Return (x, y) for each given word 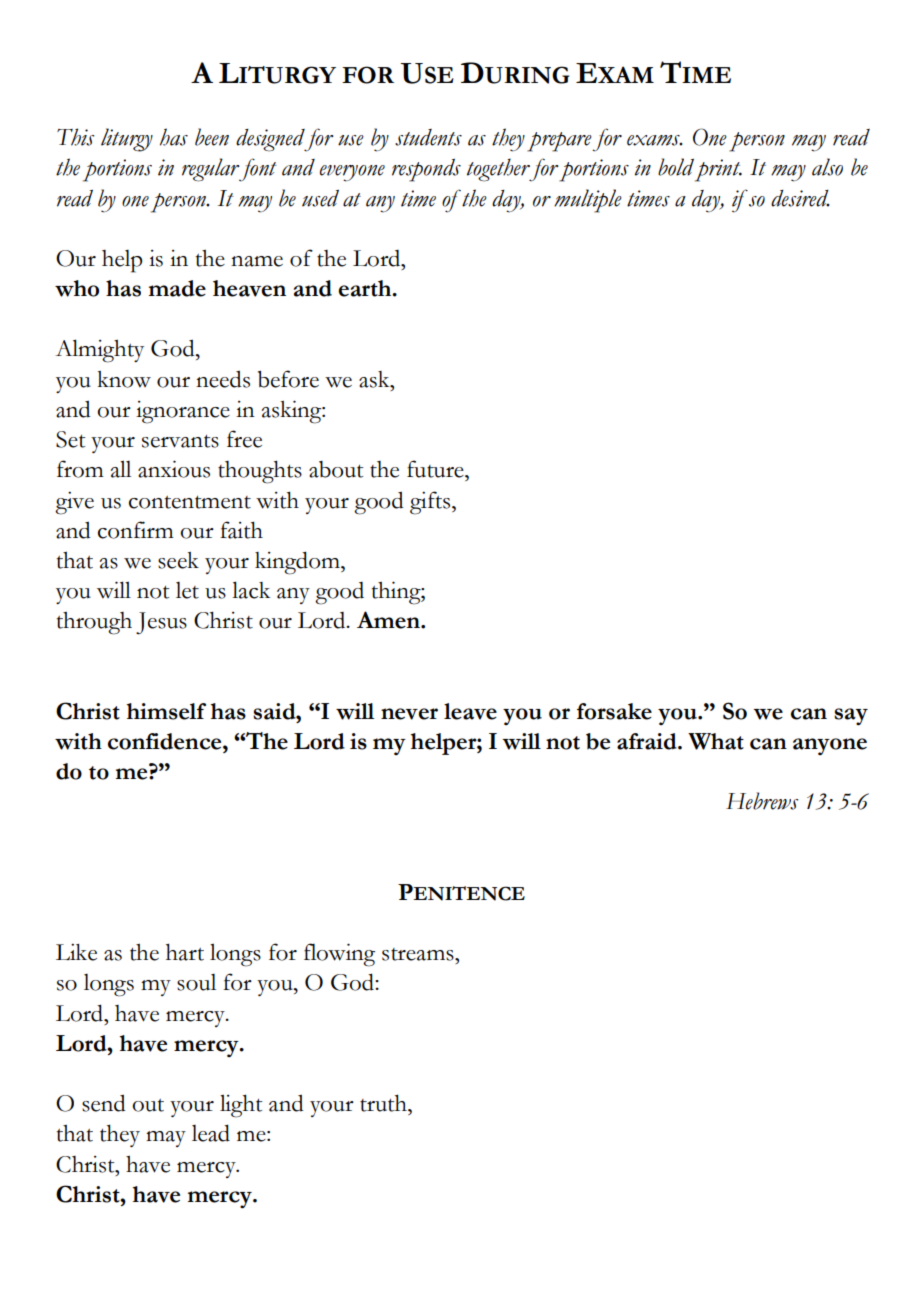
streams (419, 954)
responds (426, 170)
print (718, 170)
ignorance (183, 412)
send (104, 1103)
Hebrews (762, 801)
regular (212, 170)
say (851, 717)
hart (185, 952)
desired (800, 198)
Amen (389, 620)
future (436, 469)
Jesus (161, 623)
